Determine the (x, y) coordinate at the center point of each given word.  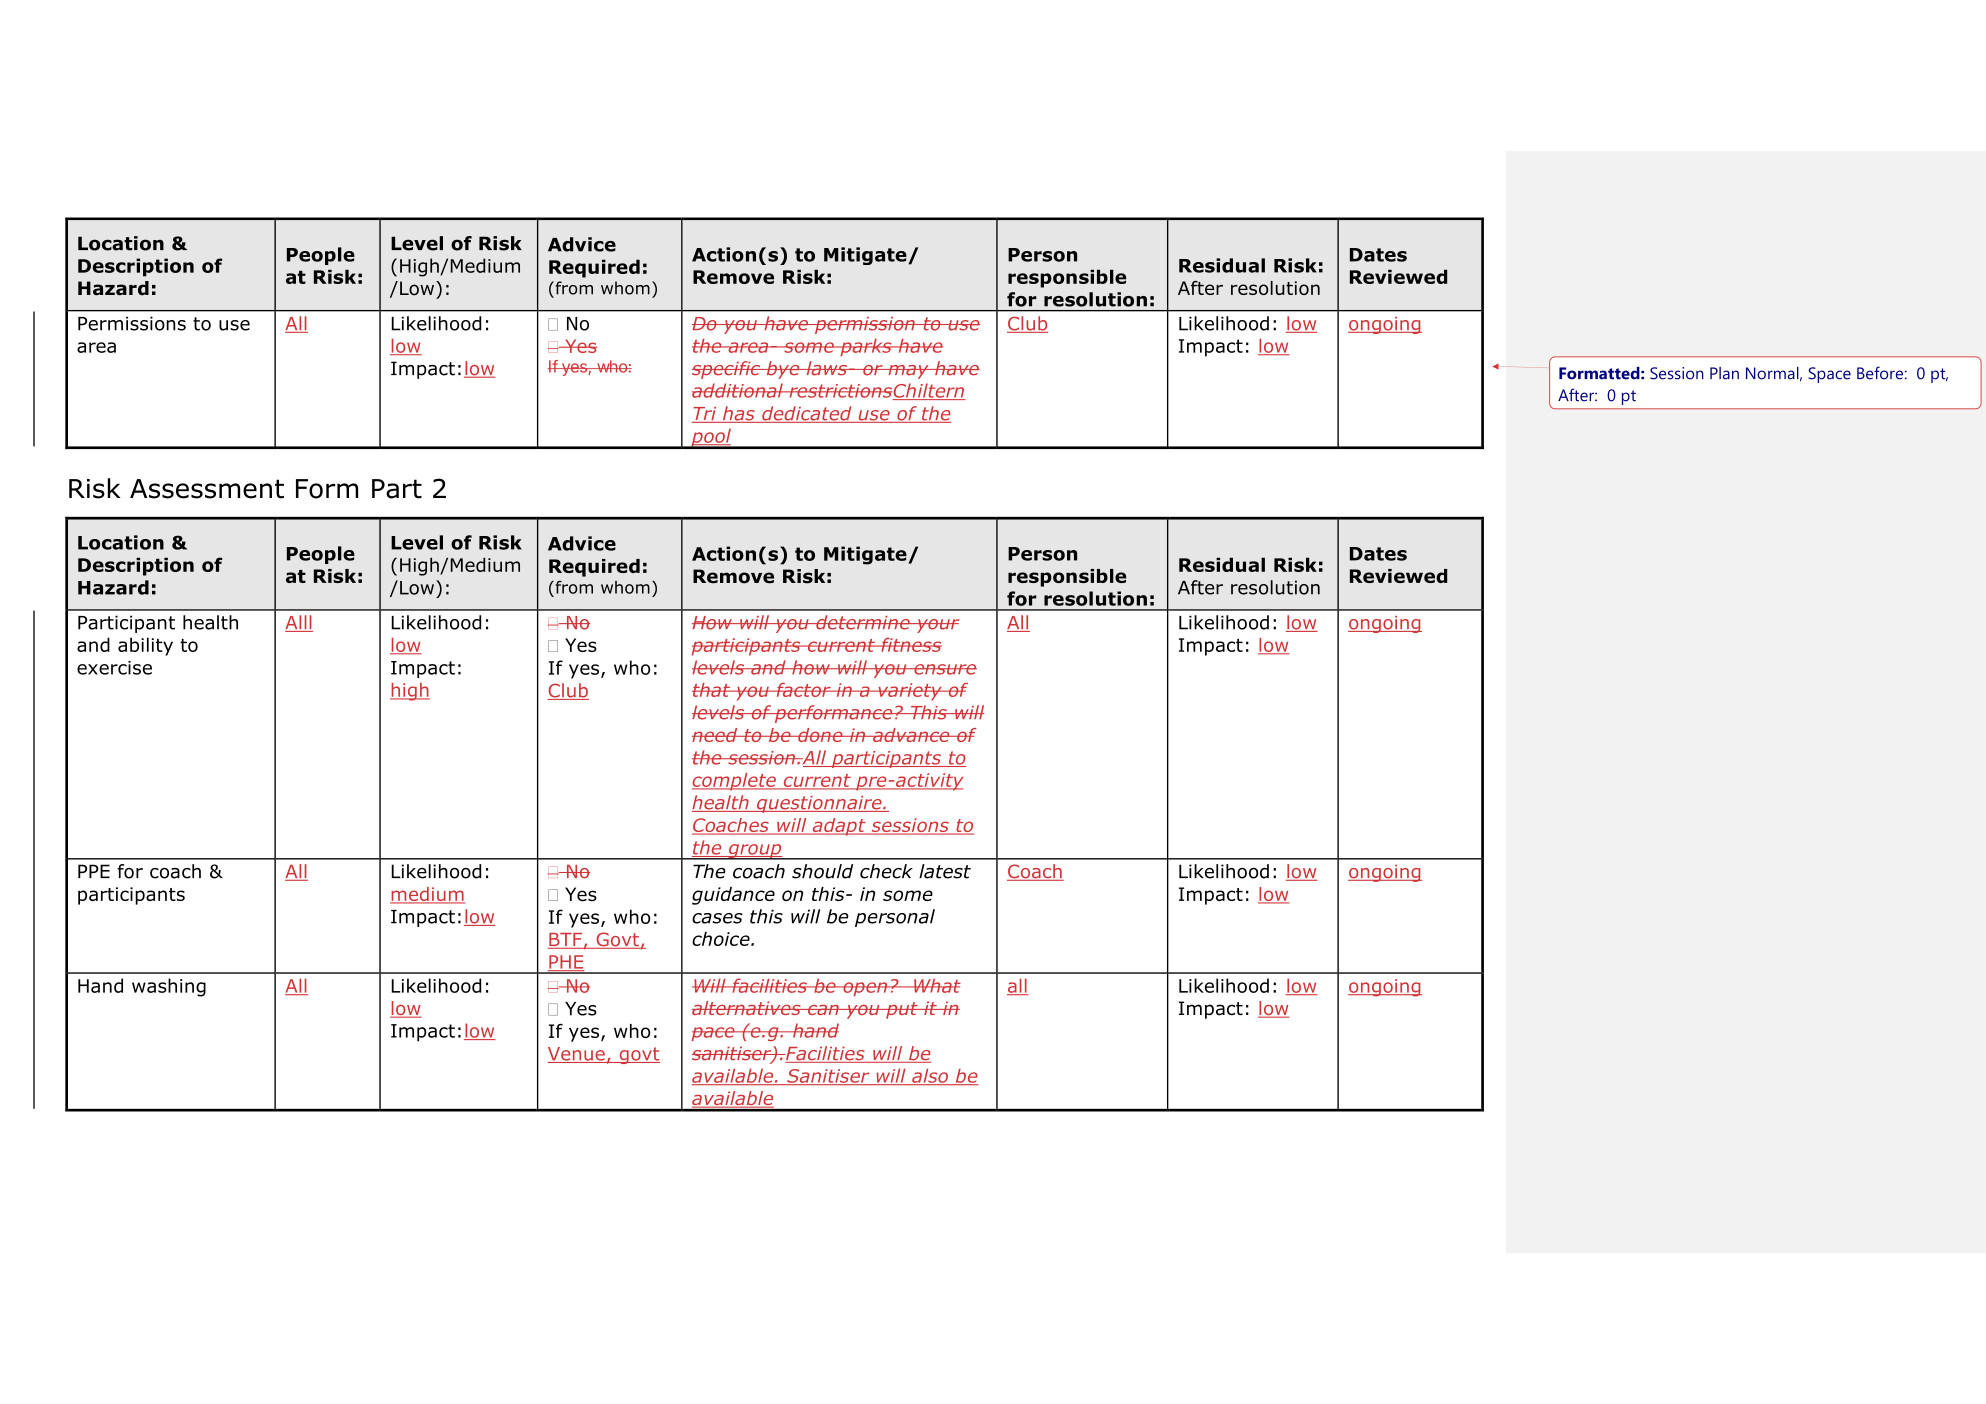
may (908, 372)
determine (863, 622)
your (937, 626)
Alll (299, 623)
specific (727, 370)
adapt (839, 827)
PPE (94, 871)
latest (945, 871)
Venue (577, 1055)
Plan (1724, 373)
